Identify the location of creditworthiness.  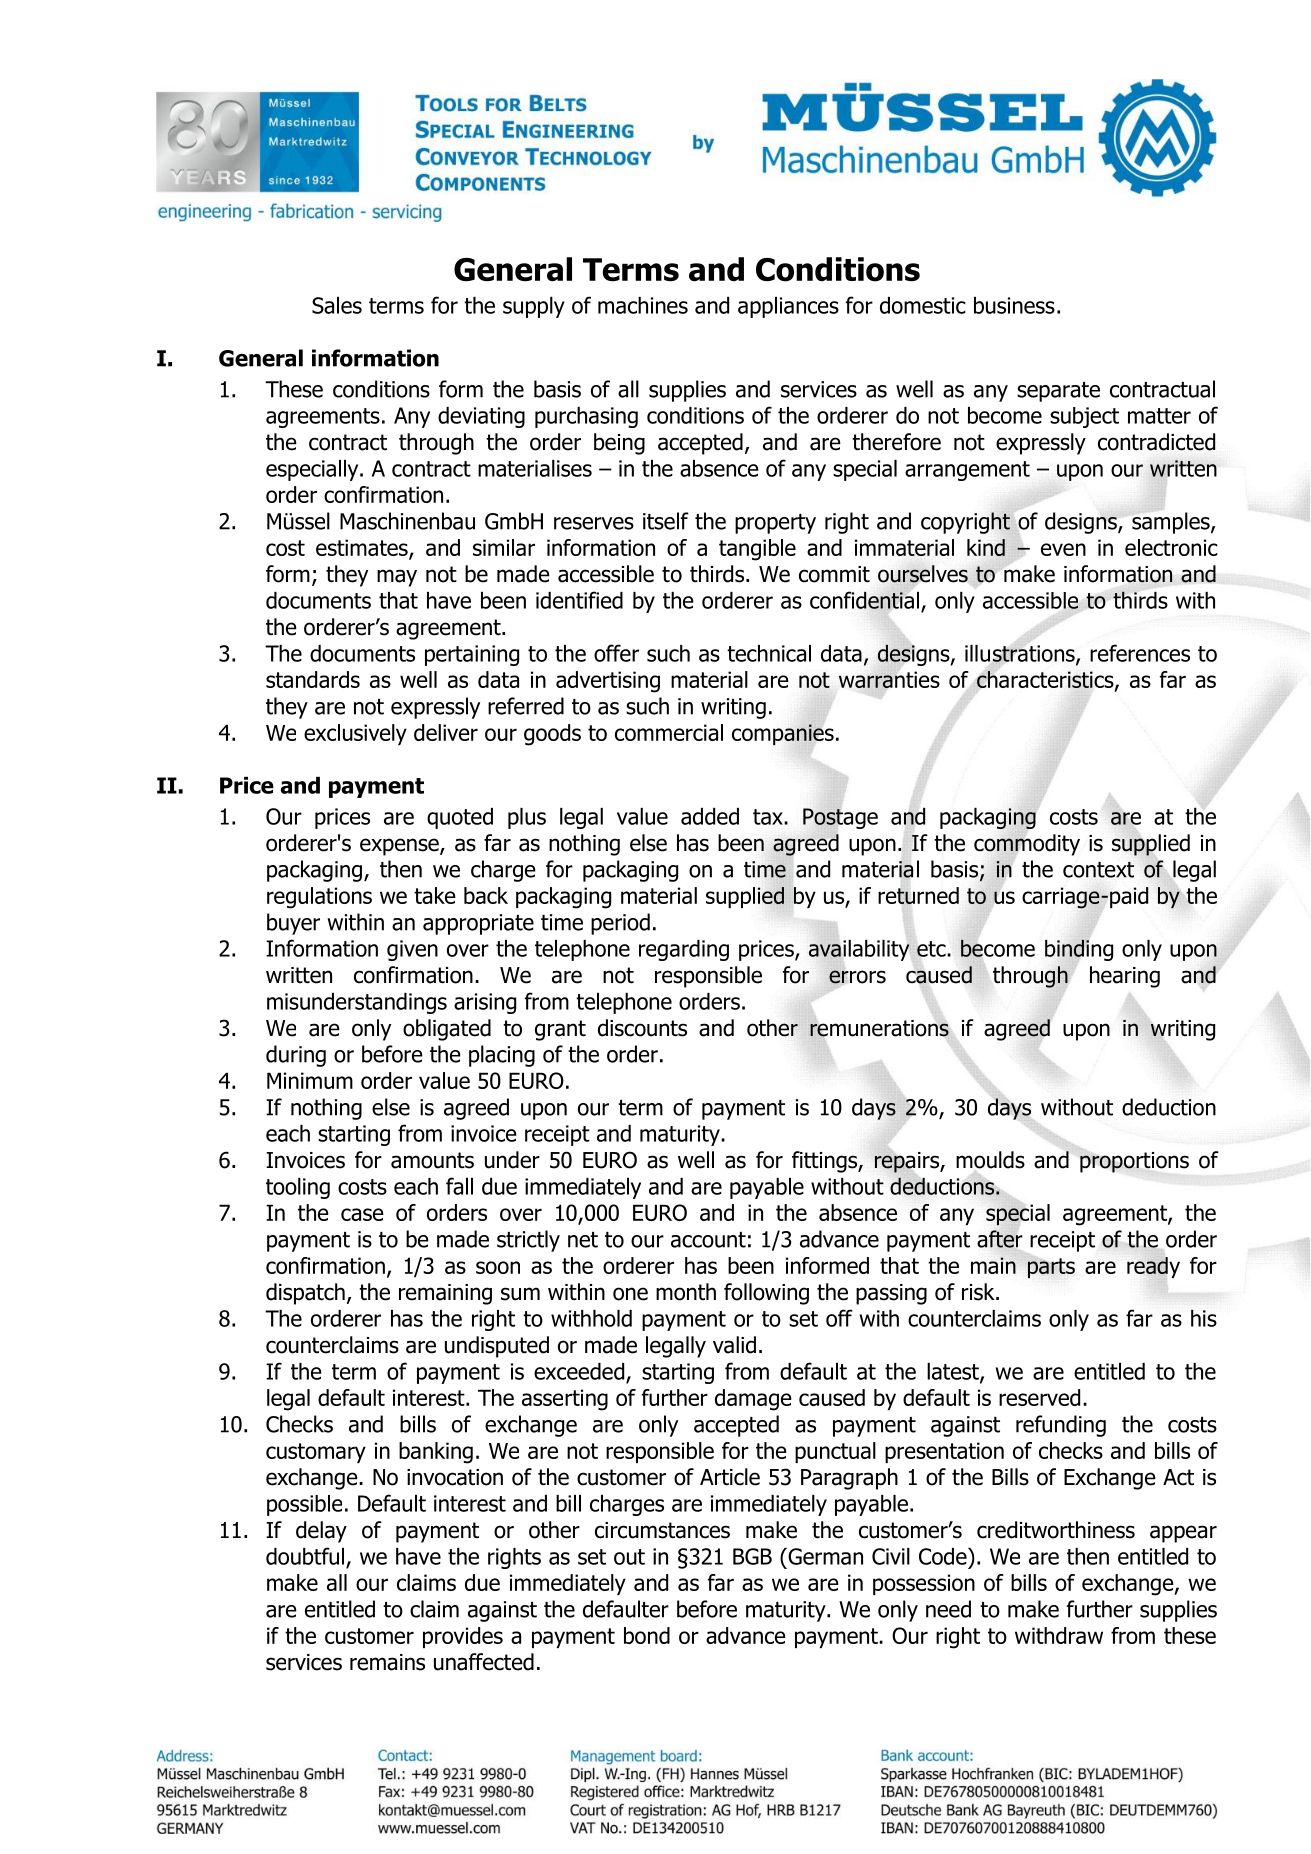
(1056, 1530).
